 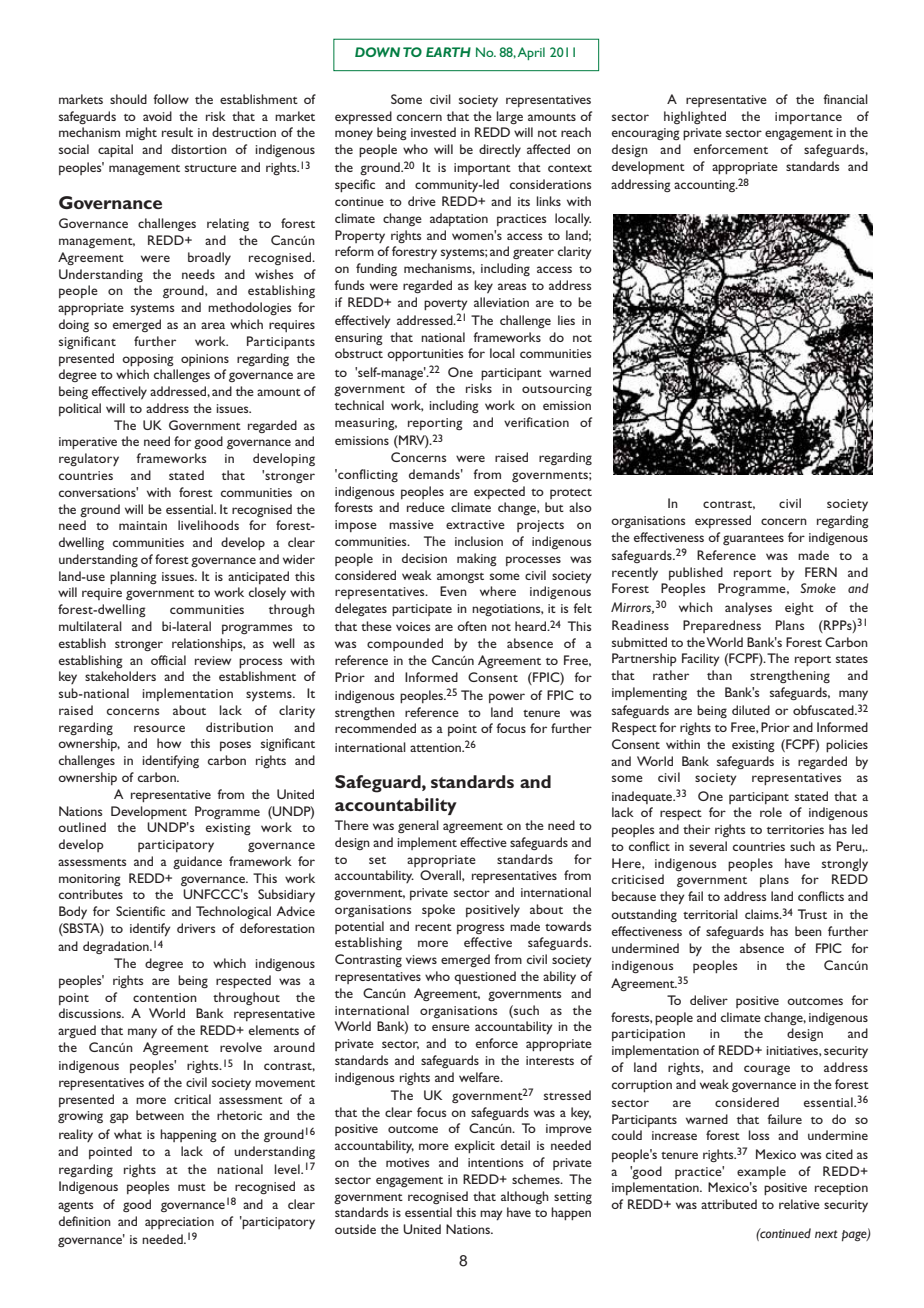 I want to click on EARTH, so click(x=448, y=52).
